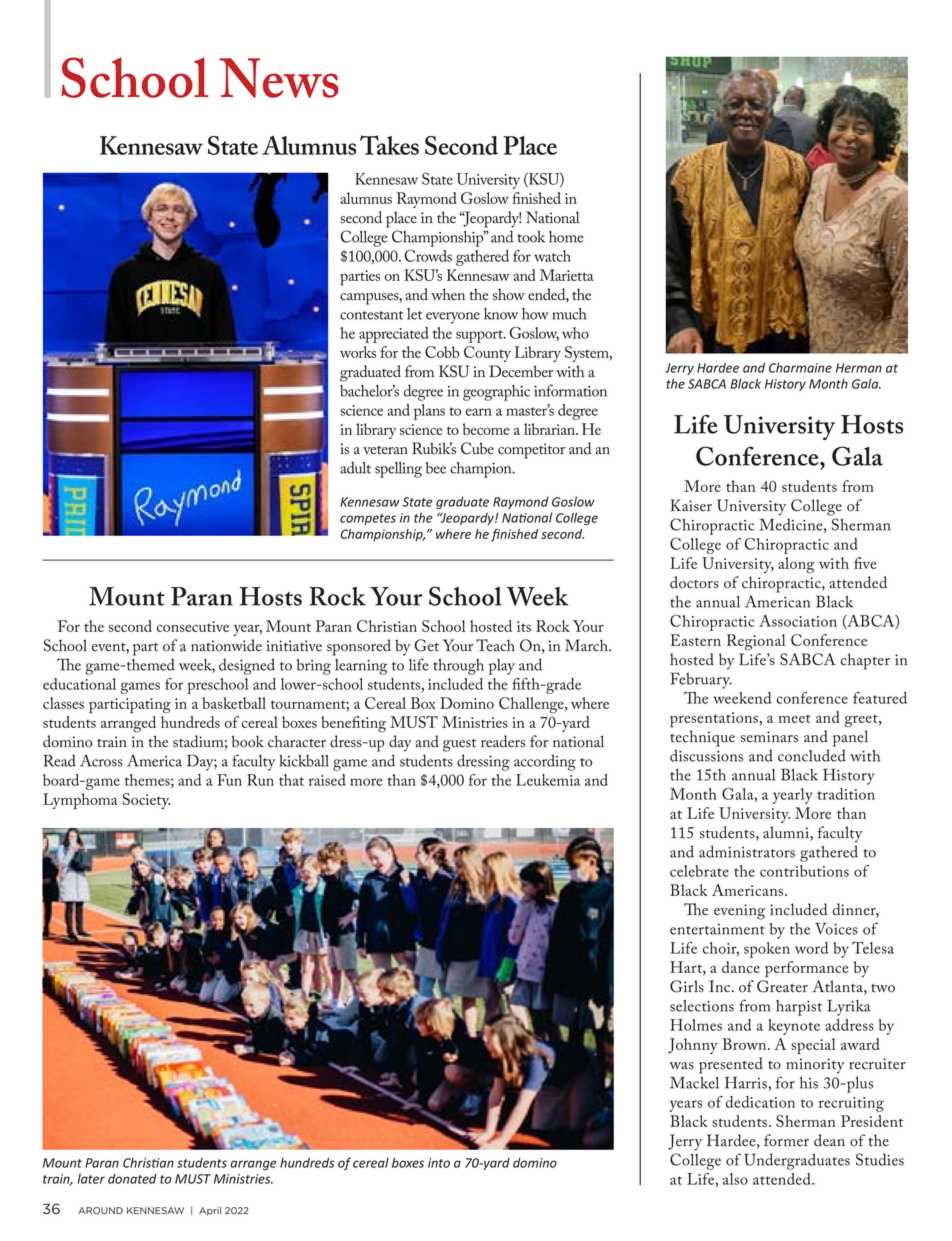  Describe the element at coordinates (566, 237) in the page. I see `home` at that location.
